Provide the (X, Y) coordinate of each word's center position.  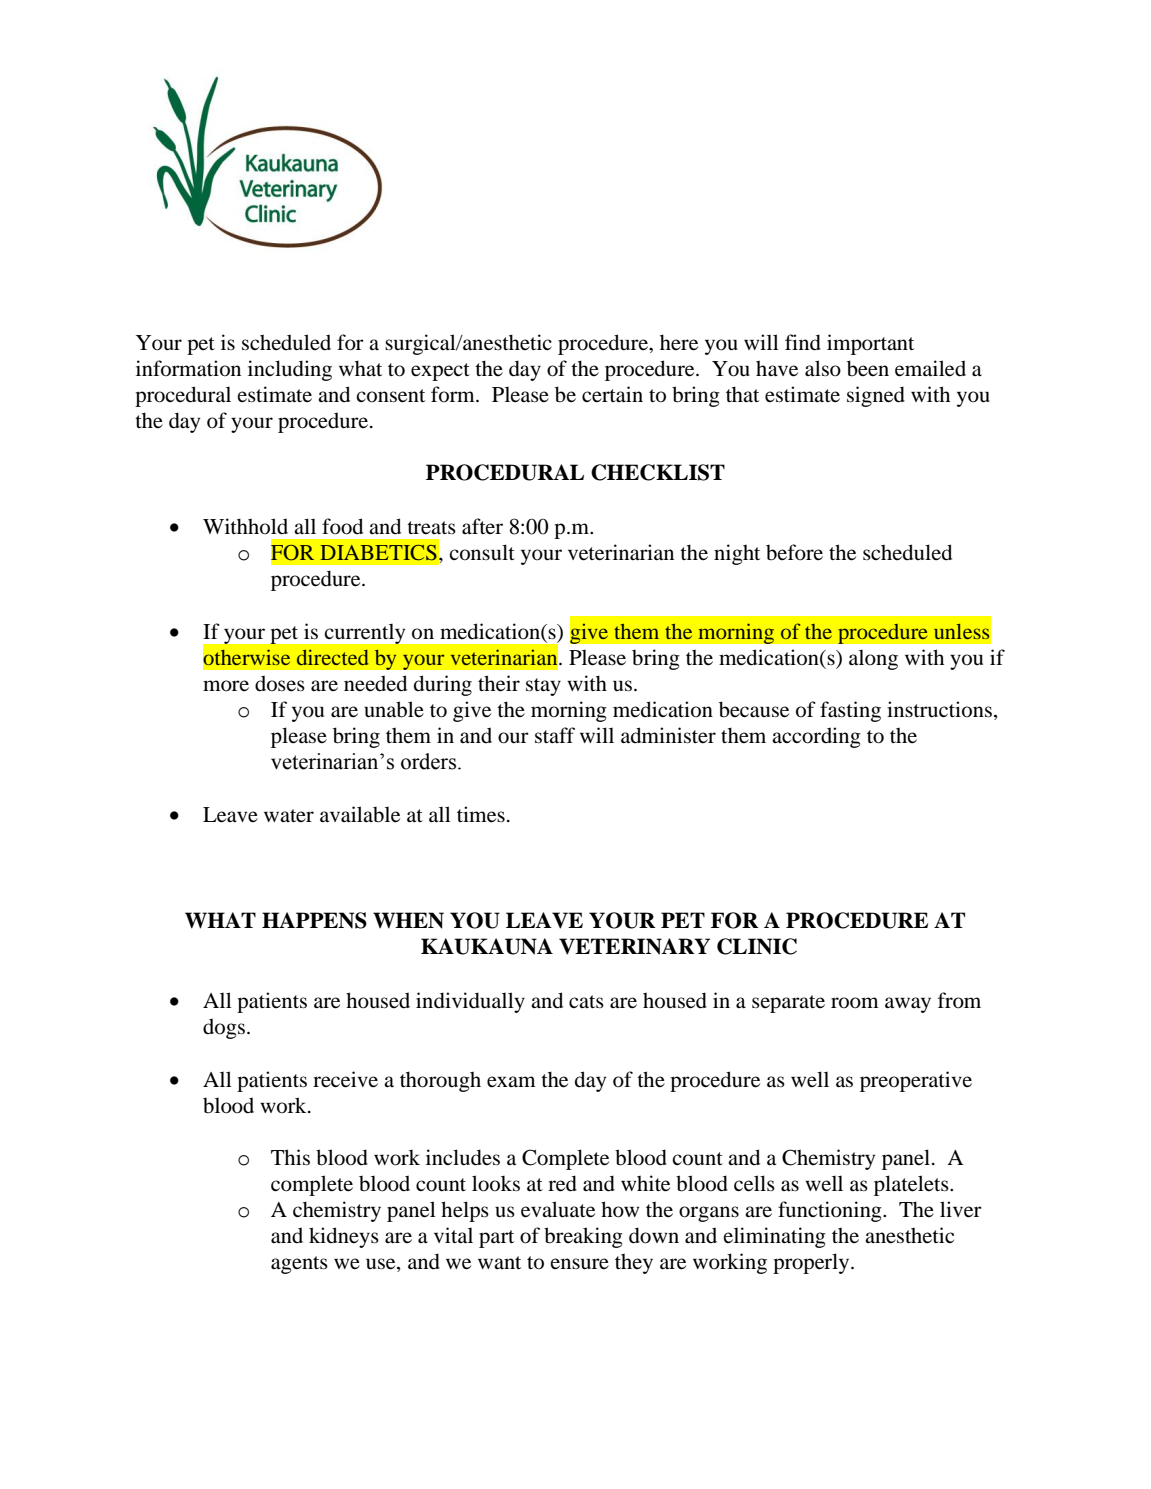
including (290, 370)
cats (586, 1001)
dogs (224, 1028)
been (868, 368)
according (816, 737)
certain (612, 394)
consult (482, 552)
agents (299, 1265)
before (794, 552)
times (481, 814)
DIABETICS (378, 553)
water (289, 816)
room (855, 1003)
